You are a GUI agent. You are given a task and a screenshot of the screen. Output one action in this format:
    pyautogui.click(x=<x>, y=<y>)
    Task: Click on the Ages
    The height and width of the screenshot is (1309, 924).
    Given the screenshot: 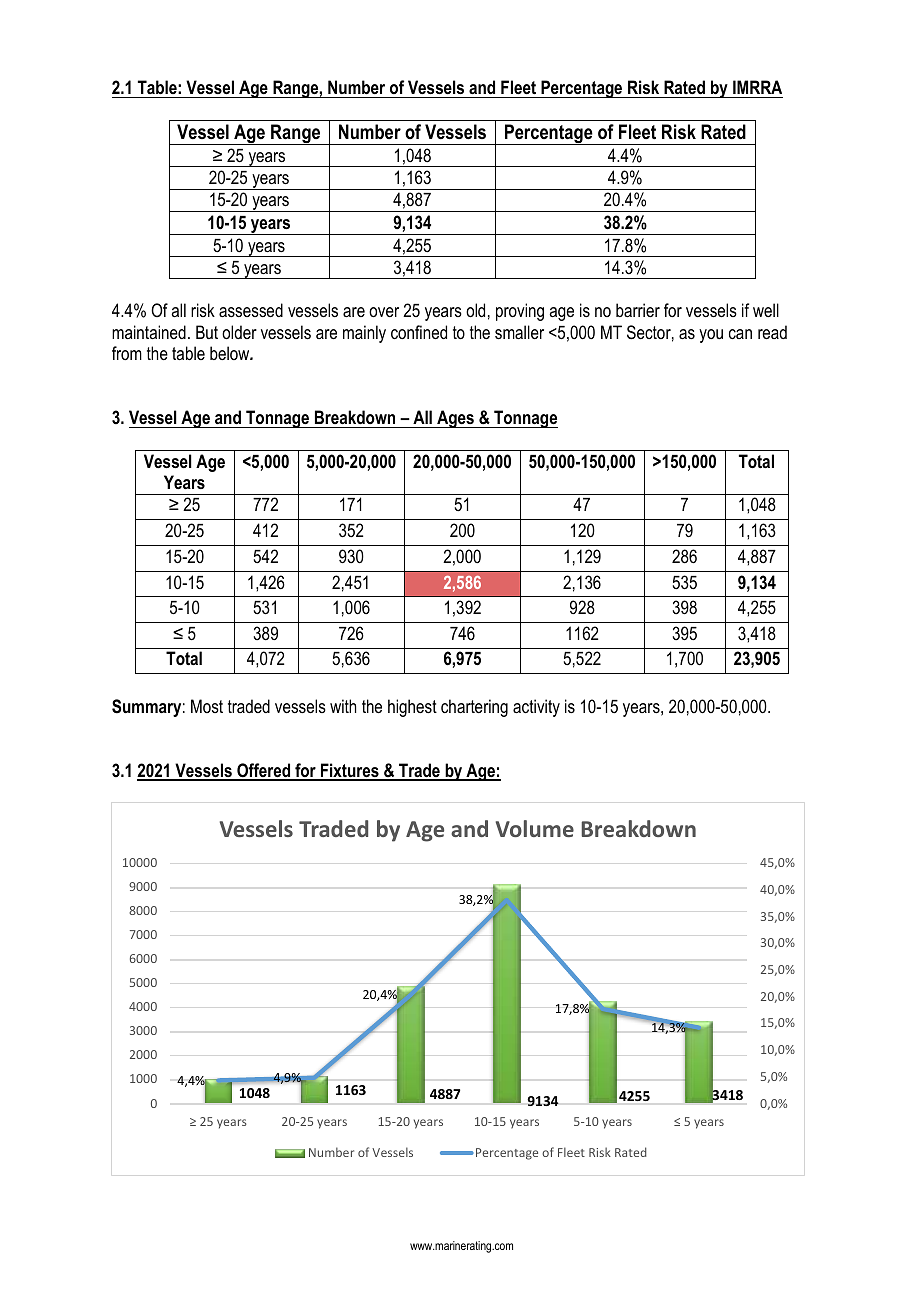 What is the action you would take?
    pyautogui.click(x=455, y=419)
